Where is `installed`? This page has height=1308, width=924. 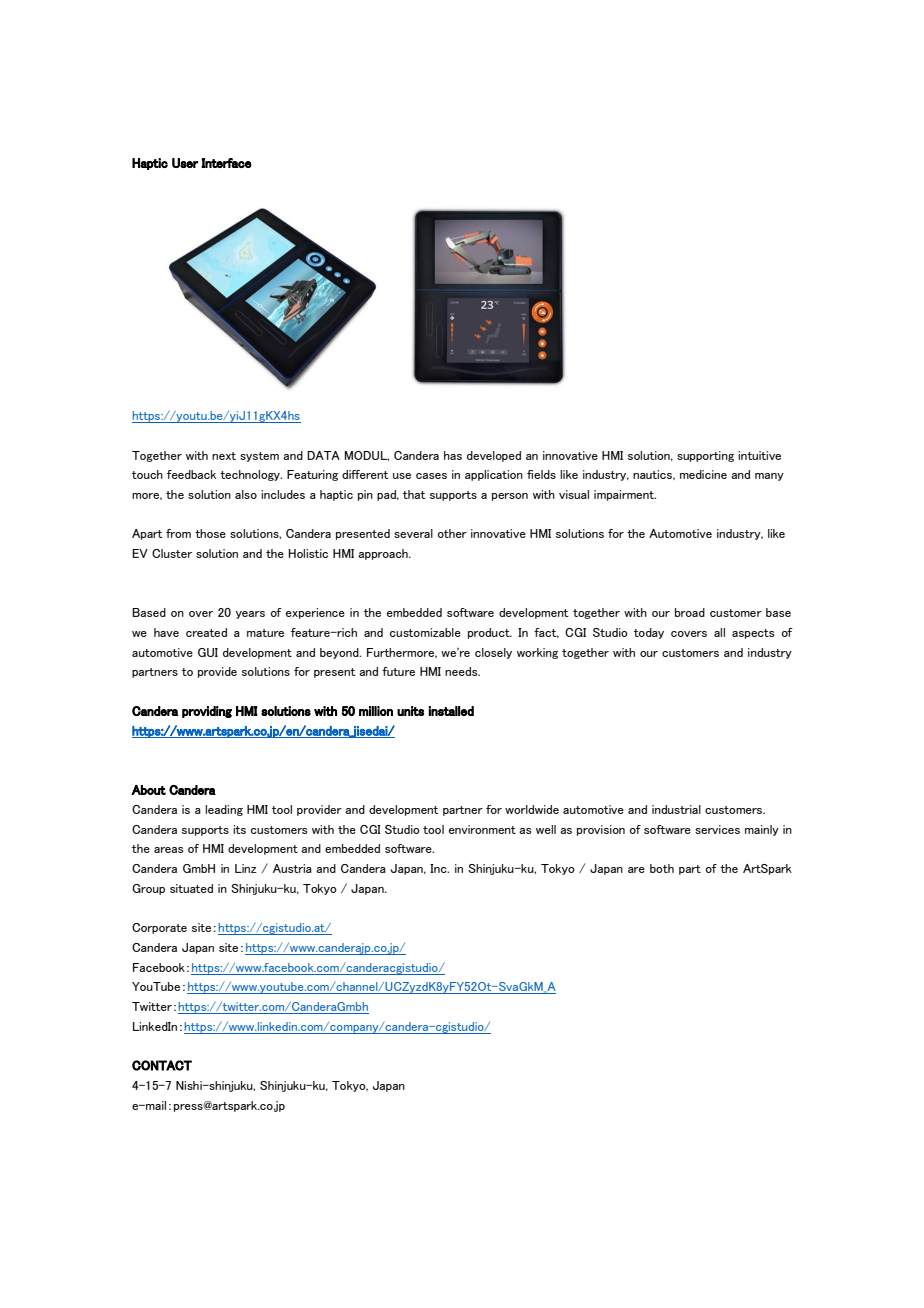
installed is located at coordinates (451, 711).
